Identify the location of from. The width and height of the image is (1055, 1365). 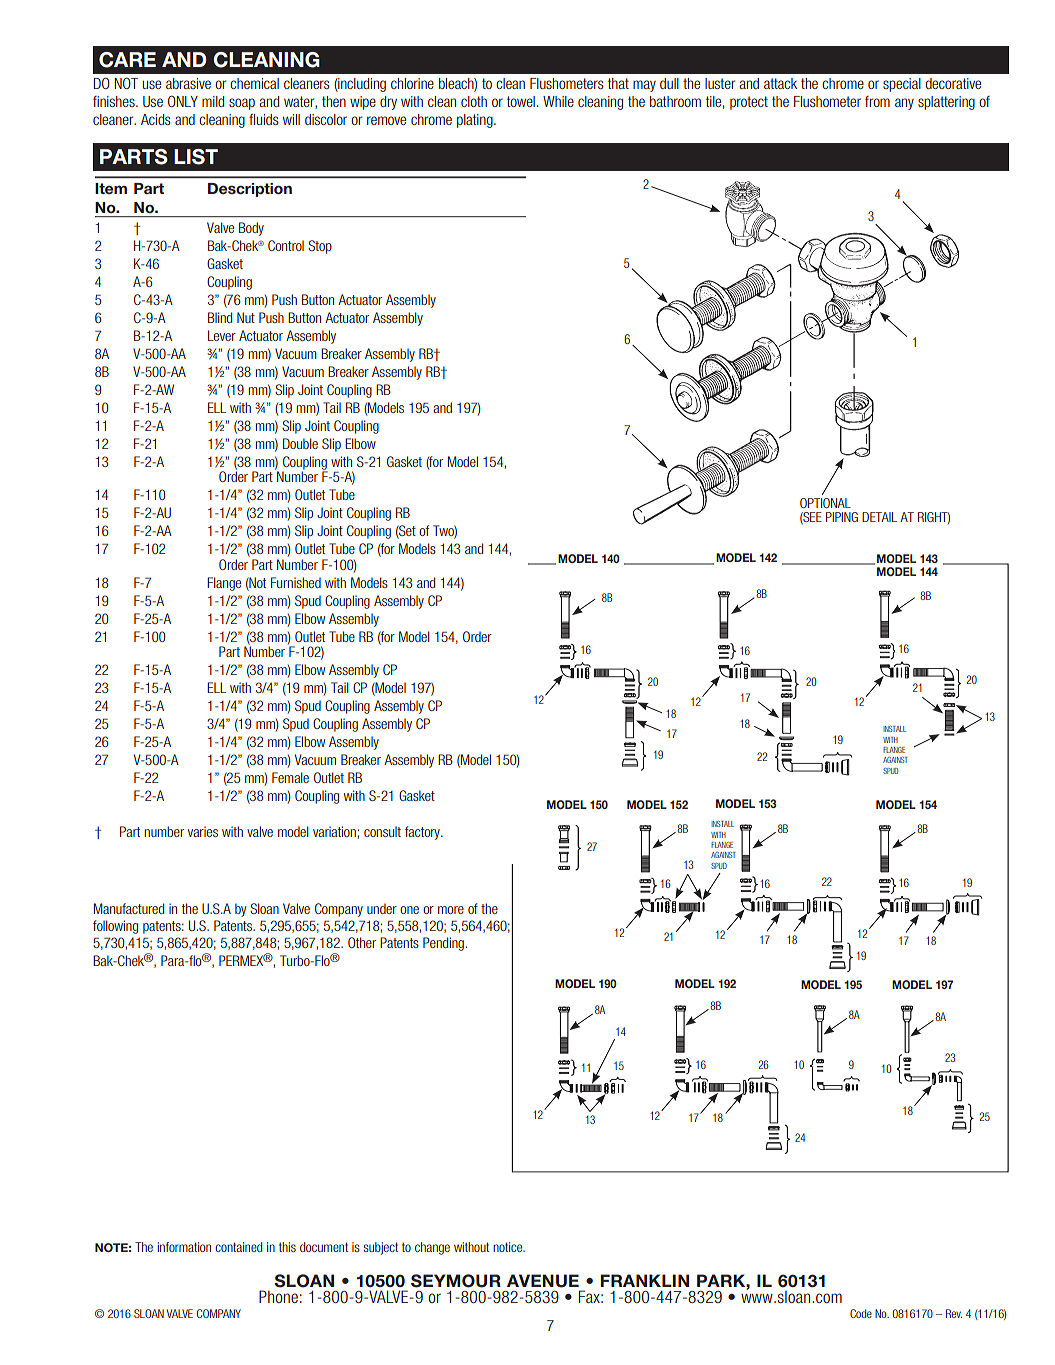
(877, 101).
